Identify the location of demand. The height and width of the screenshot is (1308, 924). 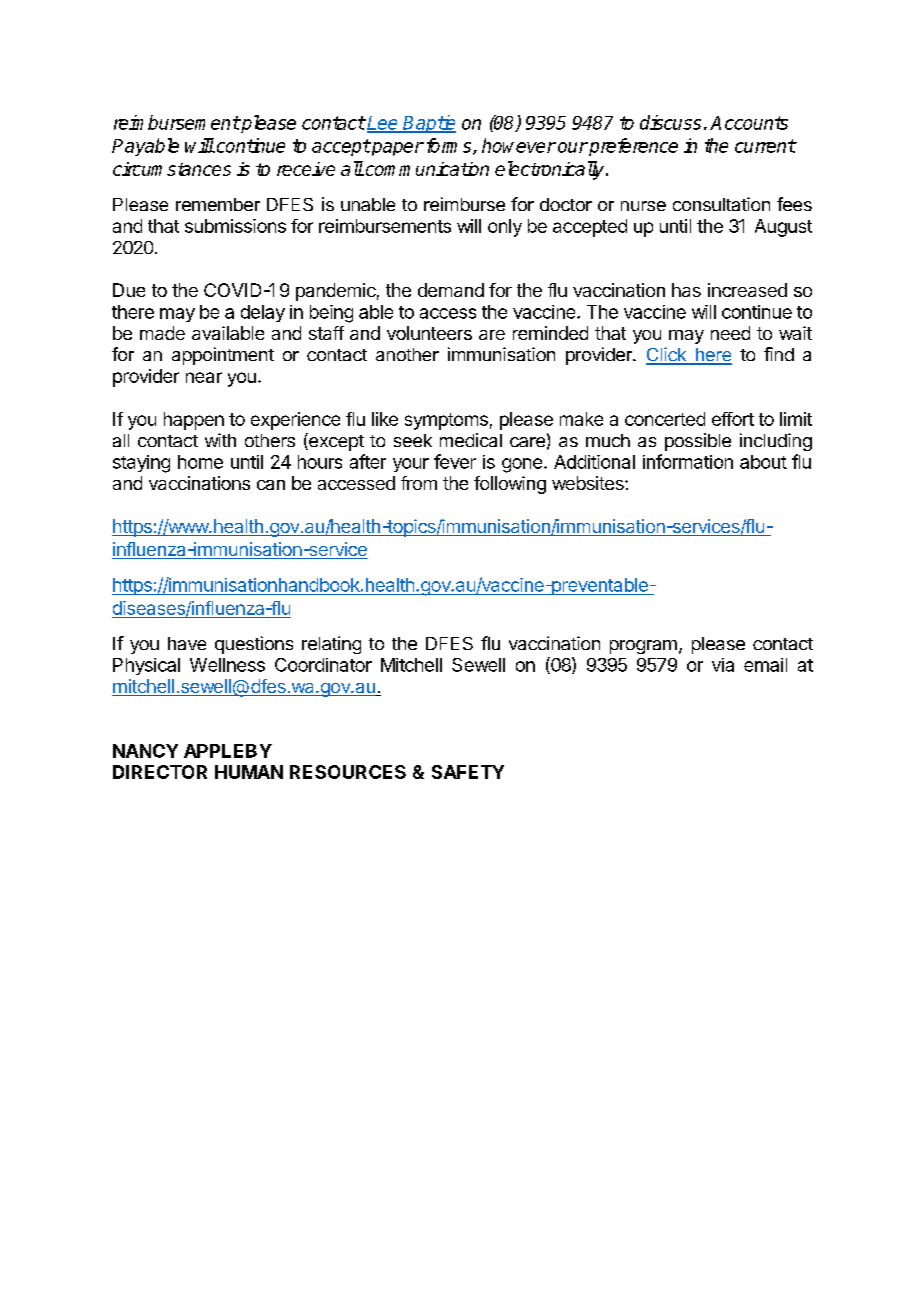
(451, 290).
